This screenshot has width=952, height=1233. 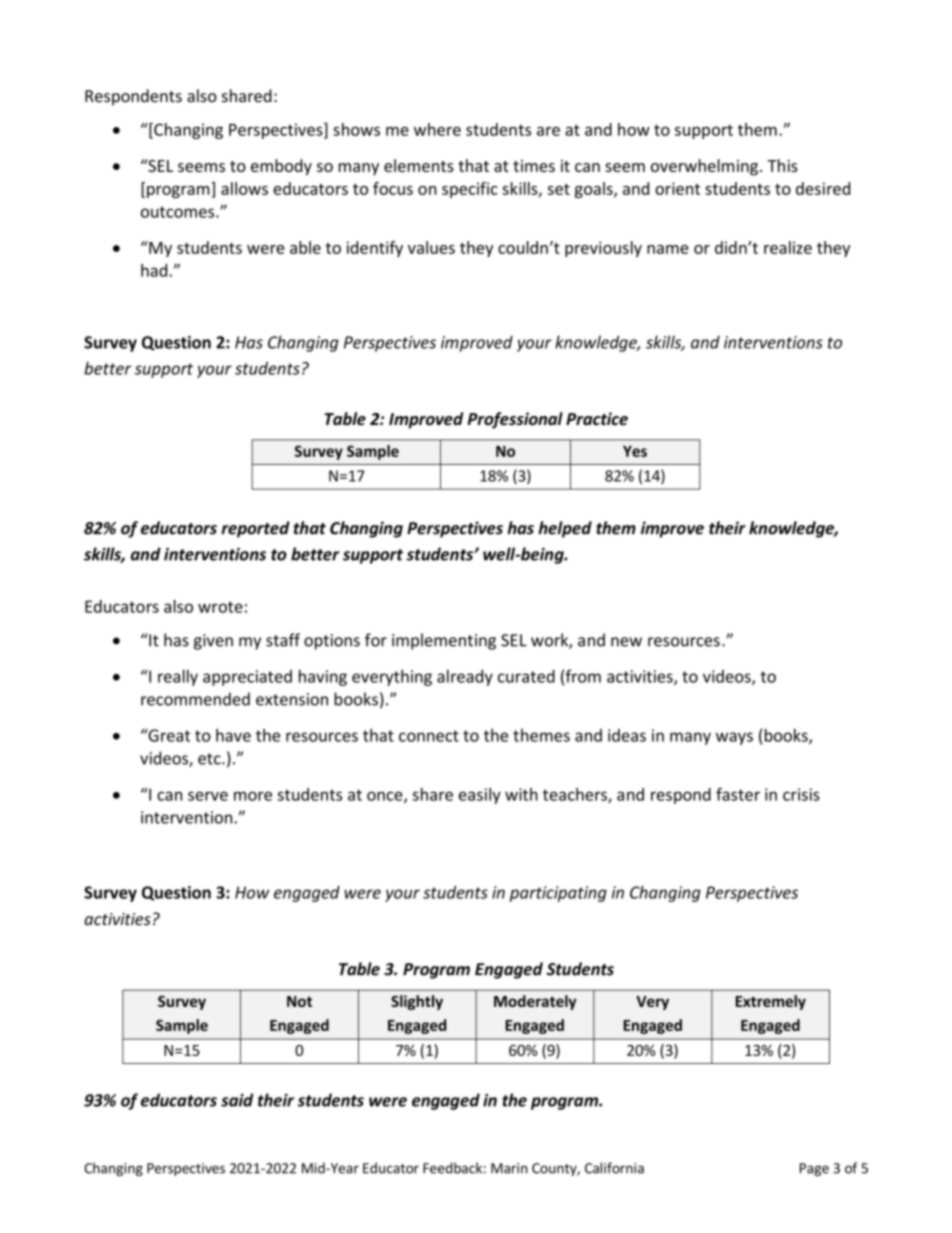 What do you see at coordinates (465, 677) in the screenshot?
I see `already` at bounding box center [465, 677].
